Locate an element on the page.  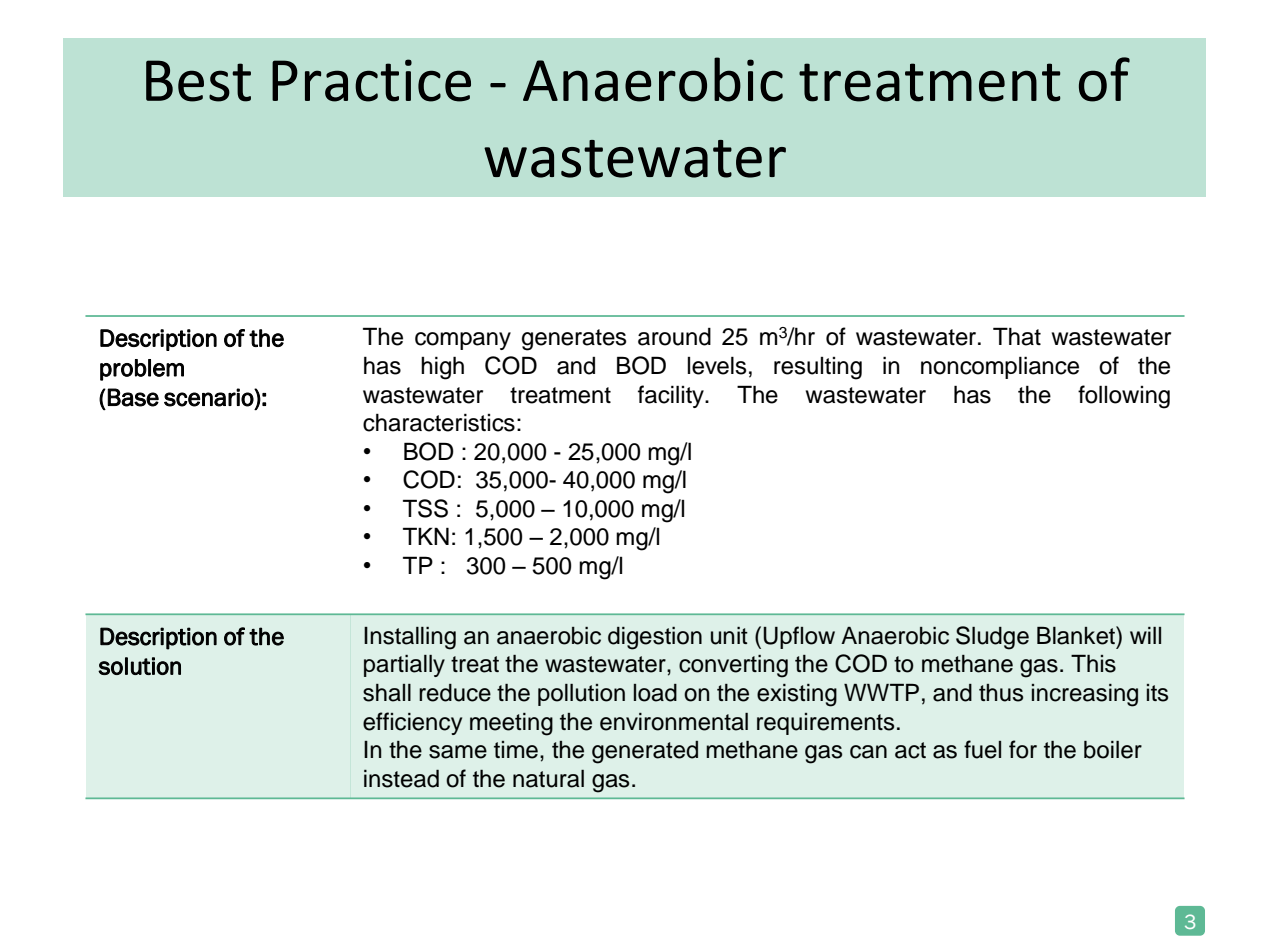
scenario is located at coordinates (209, 397).
